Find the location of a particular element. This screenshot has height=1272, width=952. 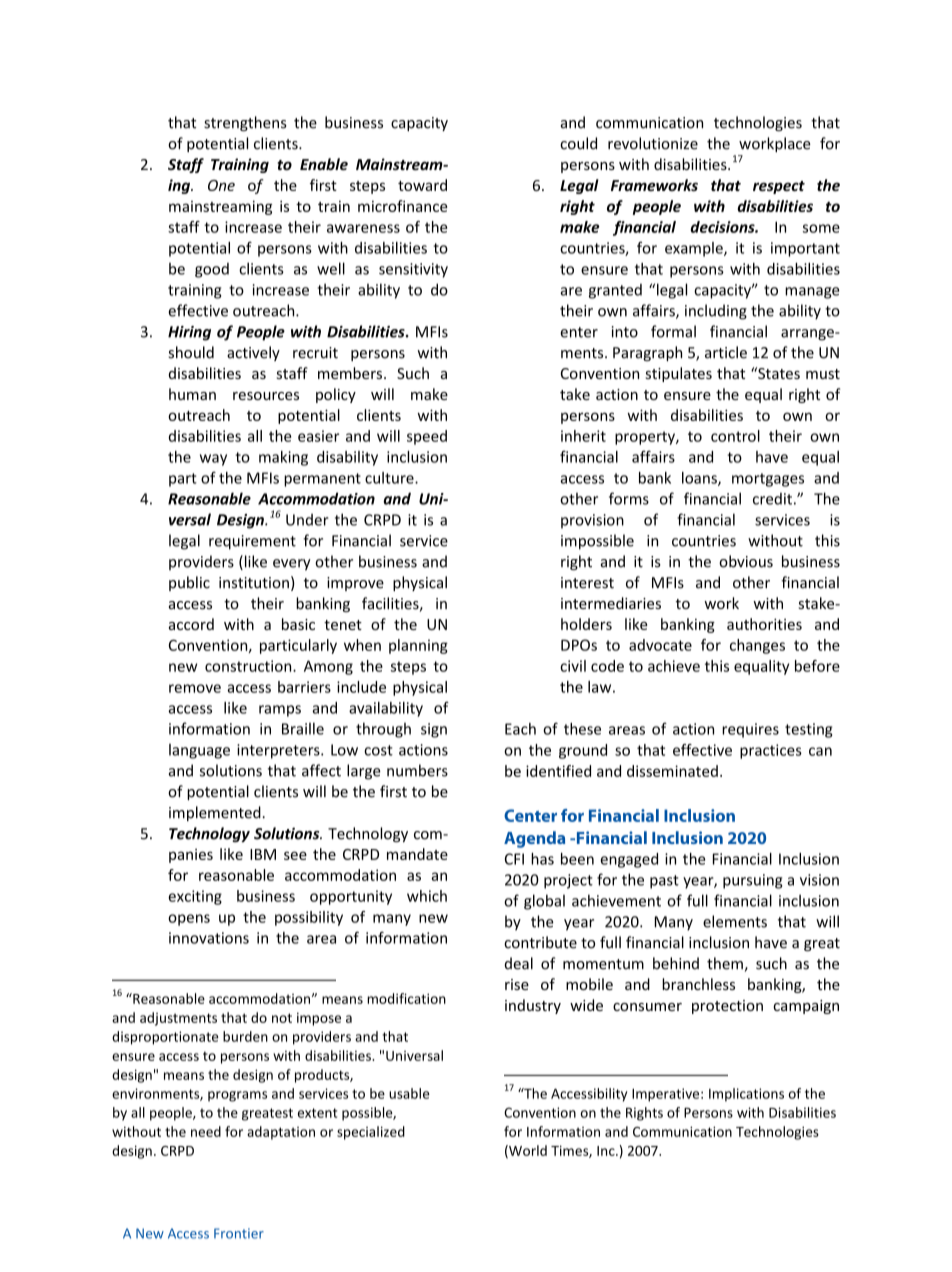

respect is located at coordinates (779, 187).
